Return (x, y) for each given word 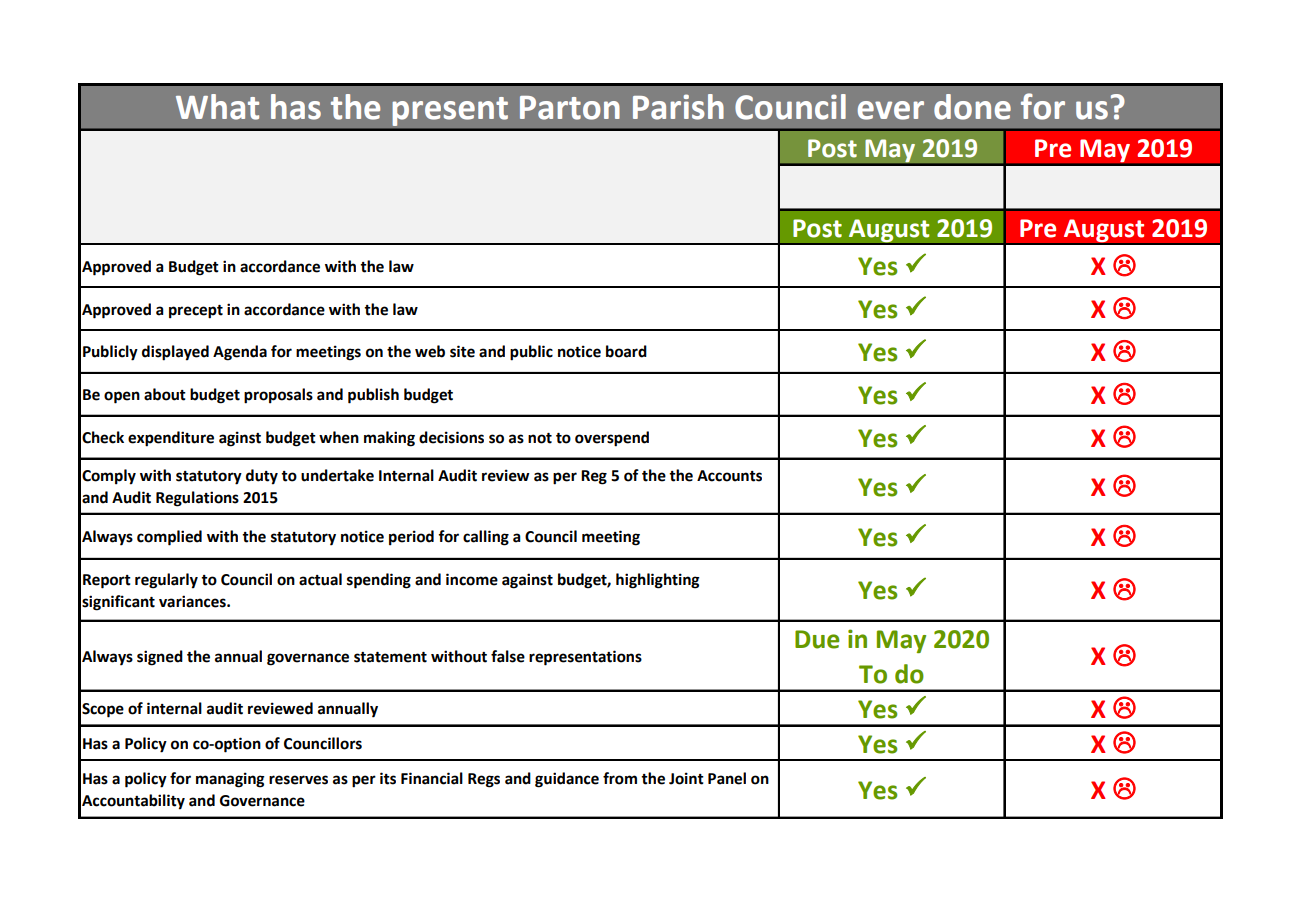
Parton (570, 108)
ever (891, 110)
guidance (567, 780)
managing (230, 780)
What (217, 107)
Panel (727, 778)
